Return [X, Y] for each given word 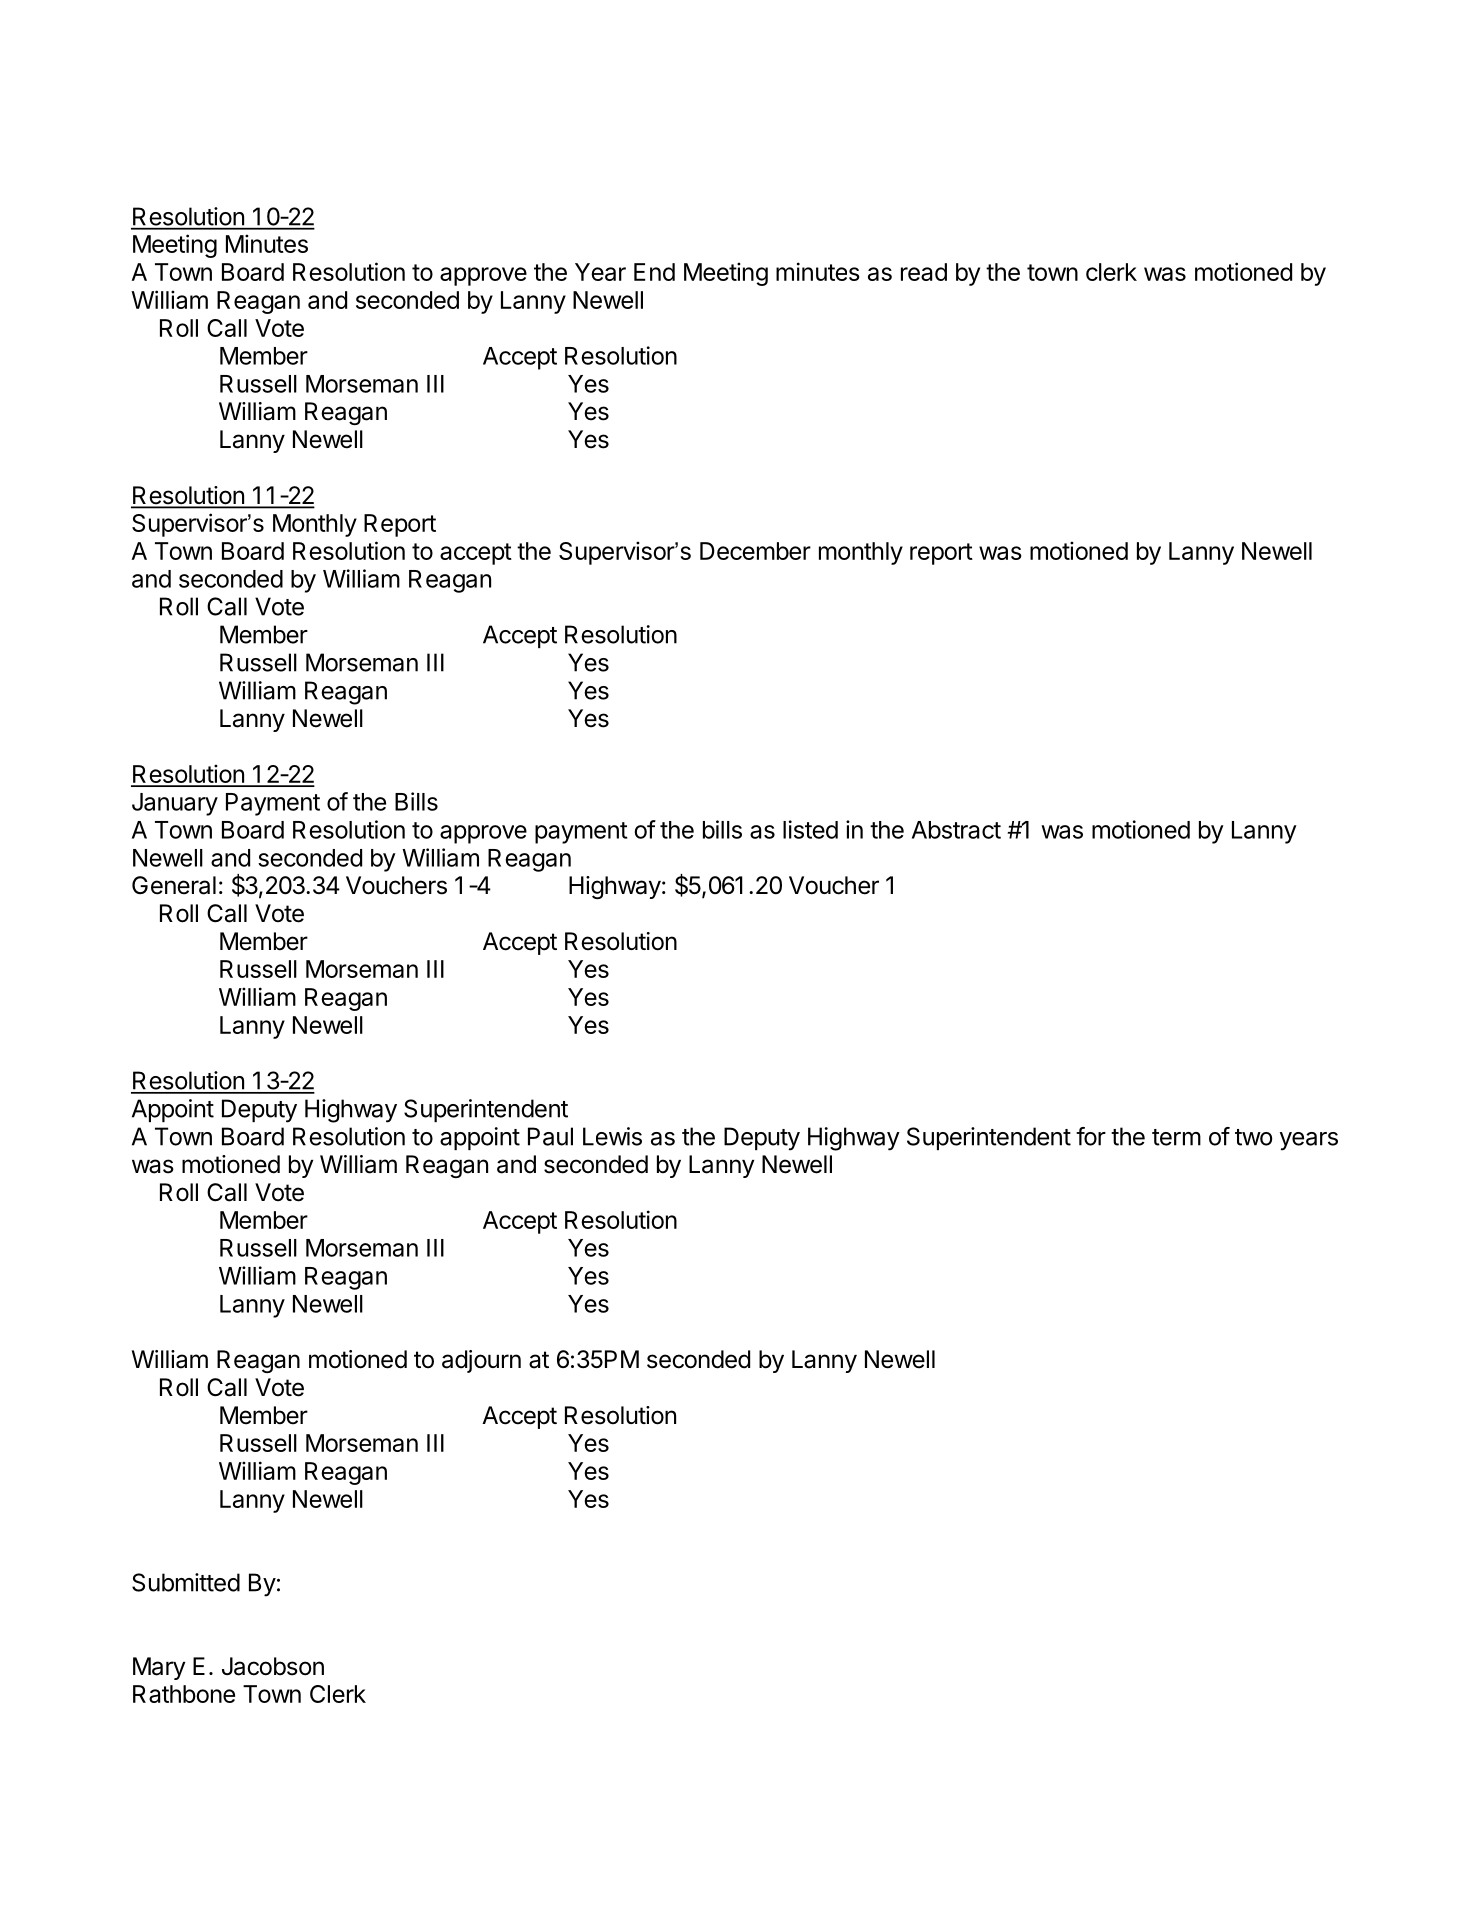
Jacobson [273, 1666]
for [1091, 1136]
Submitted [186, 1582]
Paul [550, 1136]
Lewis [612, 1136]
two [1254, 1137]
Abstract [956, 830]
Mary [159, 1668]
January [175, 804]
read [924, 272]
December [755, 551]
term [1176, 1137]
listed [810, 829]
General [174, 885]
